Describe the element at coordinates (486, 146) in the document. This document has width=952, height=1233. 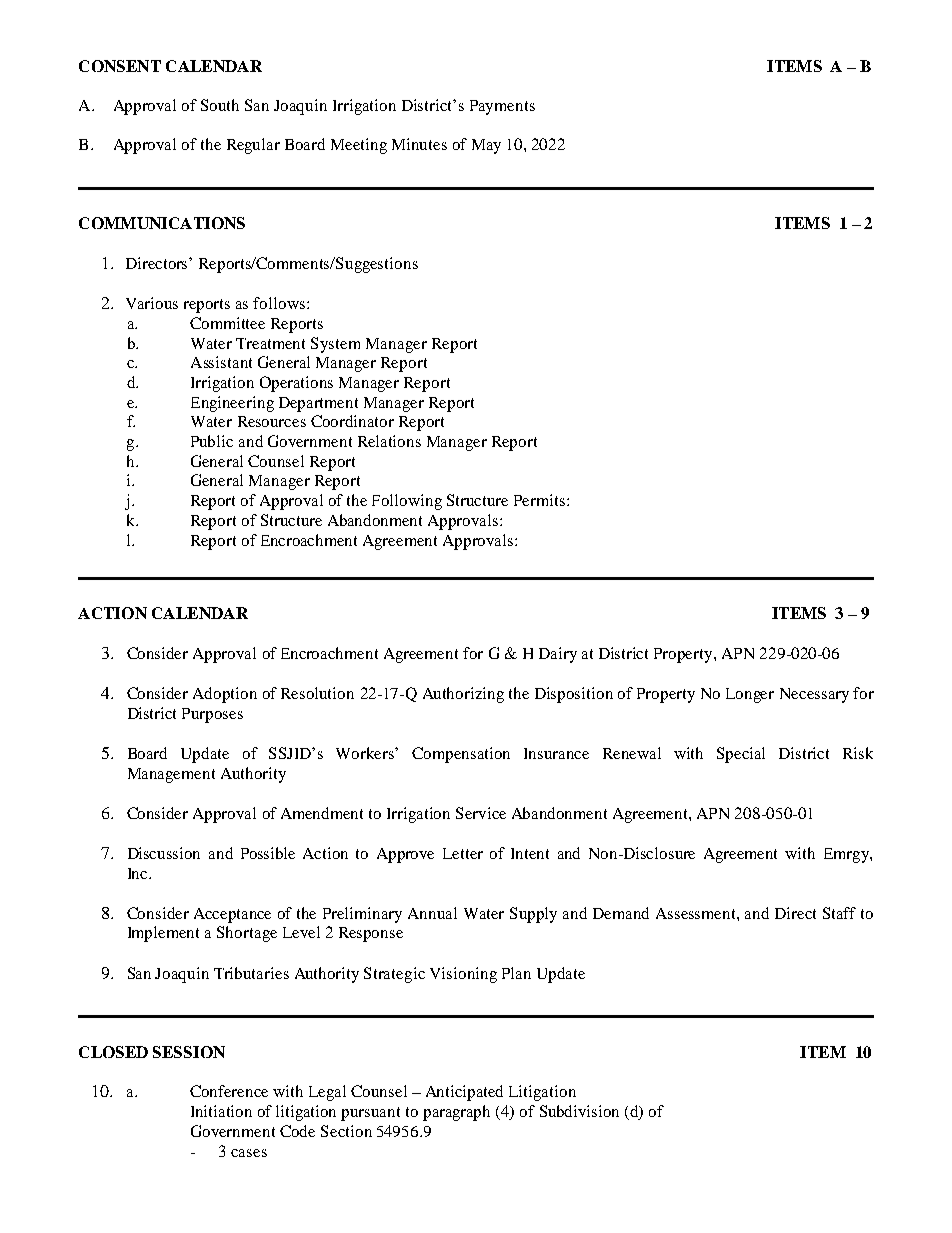
I see `May` at that location.
